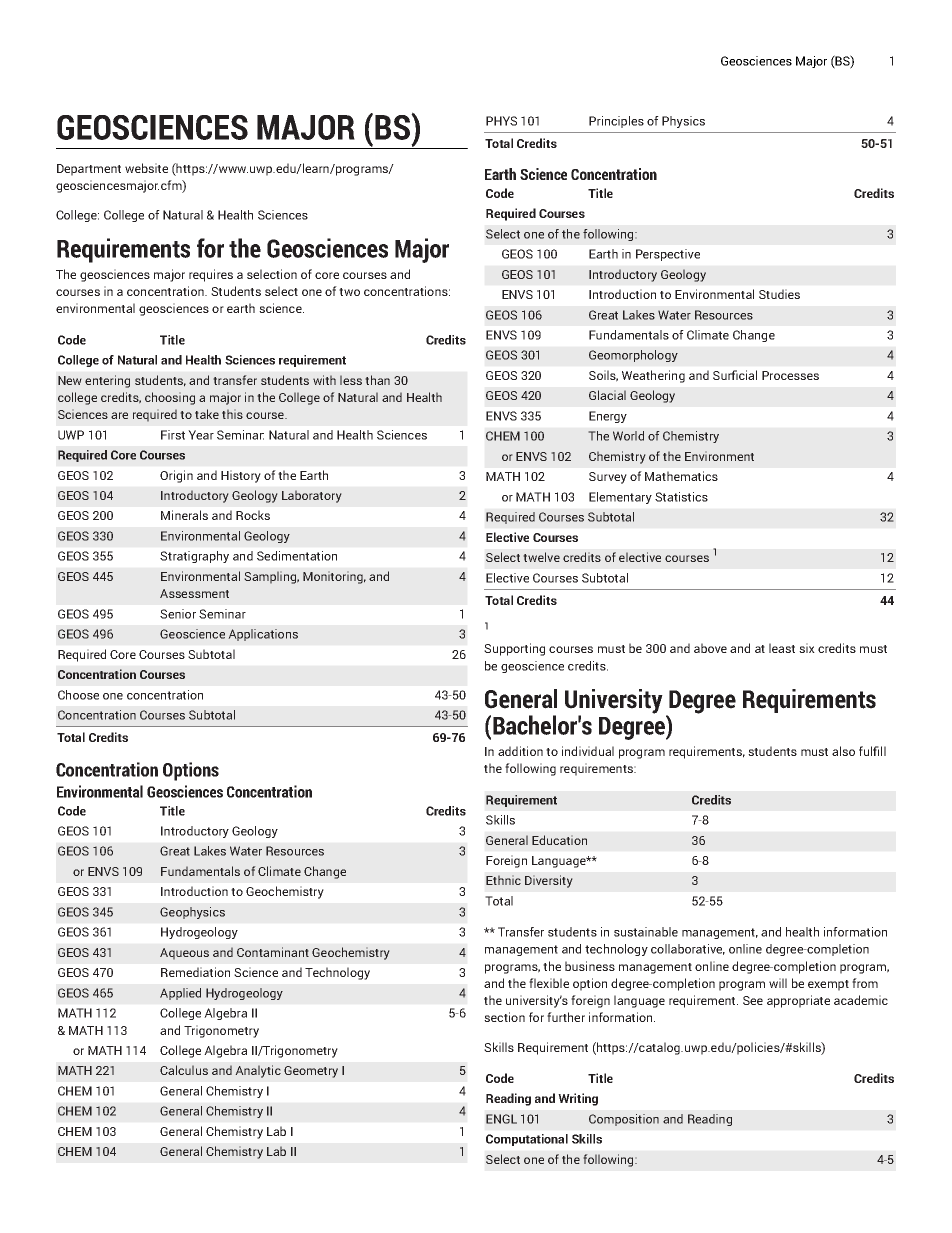 This screenshot has width=952, height=1233. Describe the element at coordinates (176, 476) in the screenshot. I see `Origin` at that location.
